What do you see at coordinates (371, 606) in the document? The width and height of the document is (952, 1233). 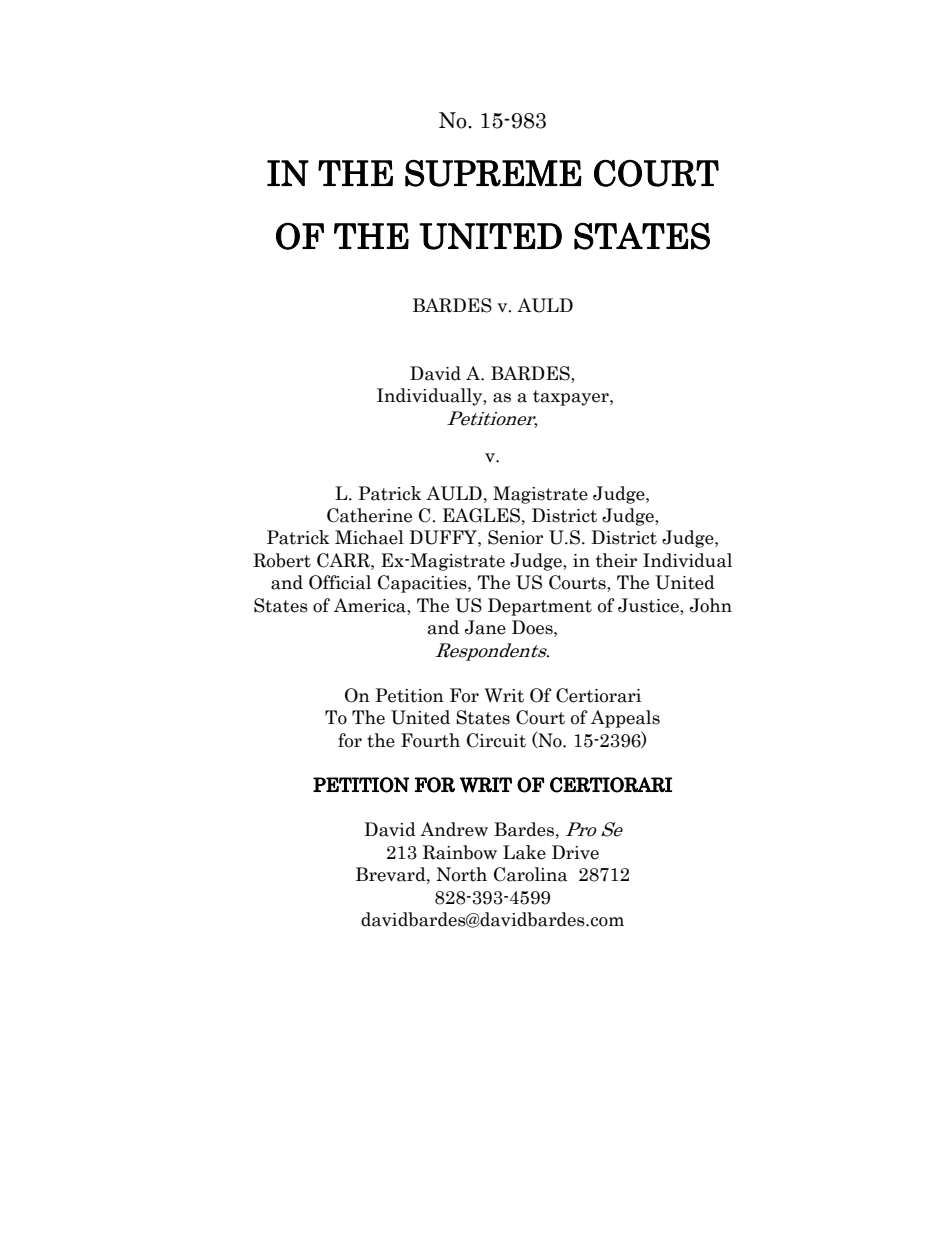 I see `America` at bounding box center [371, 606].
